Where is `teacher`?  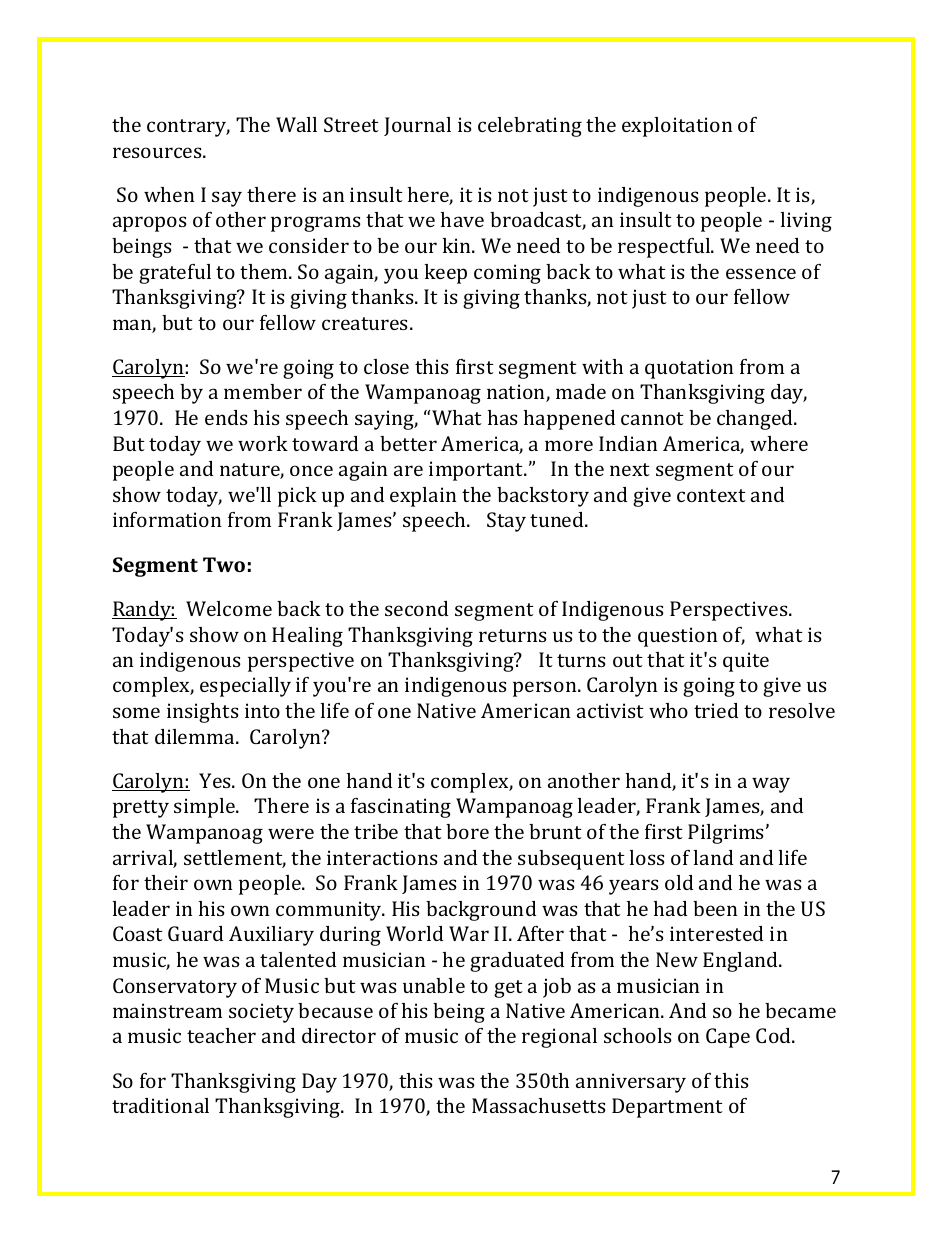 teacher is located at coordinates (221, 1035).
